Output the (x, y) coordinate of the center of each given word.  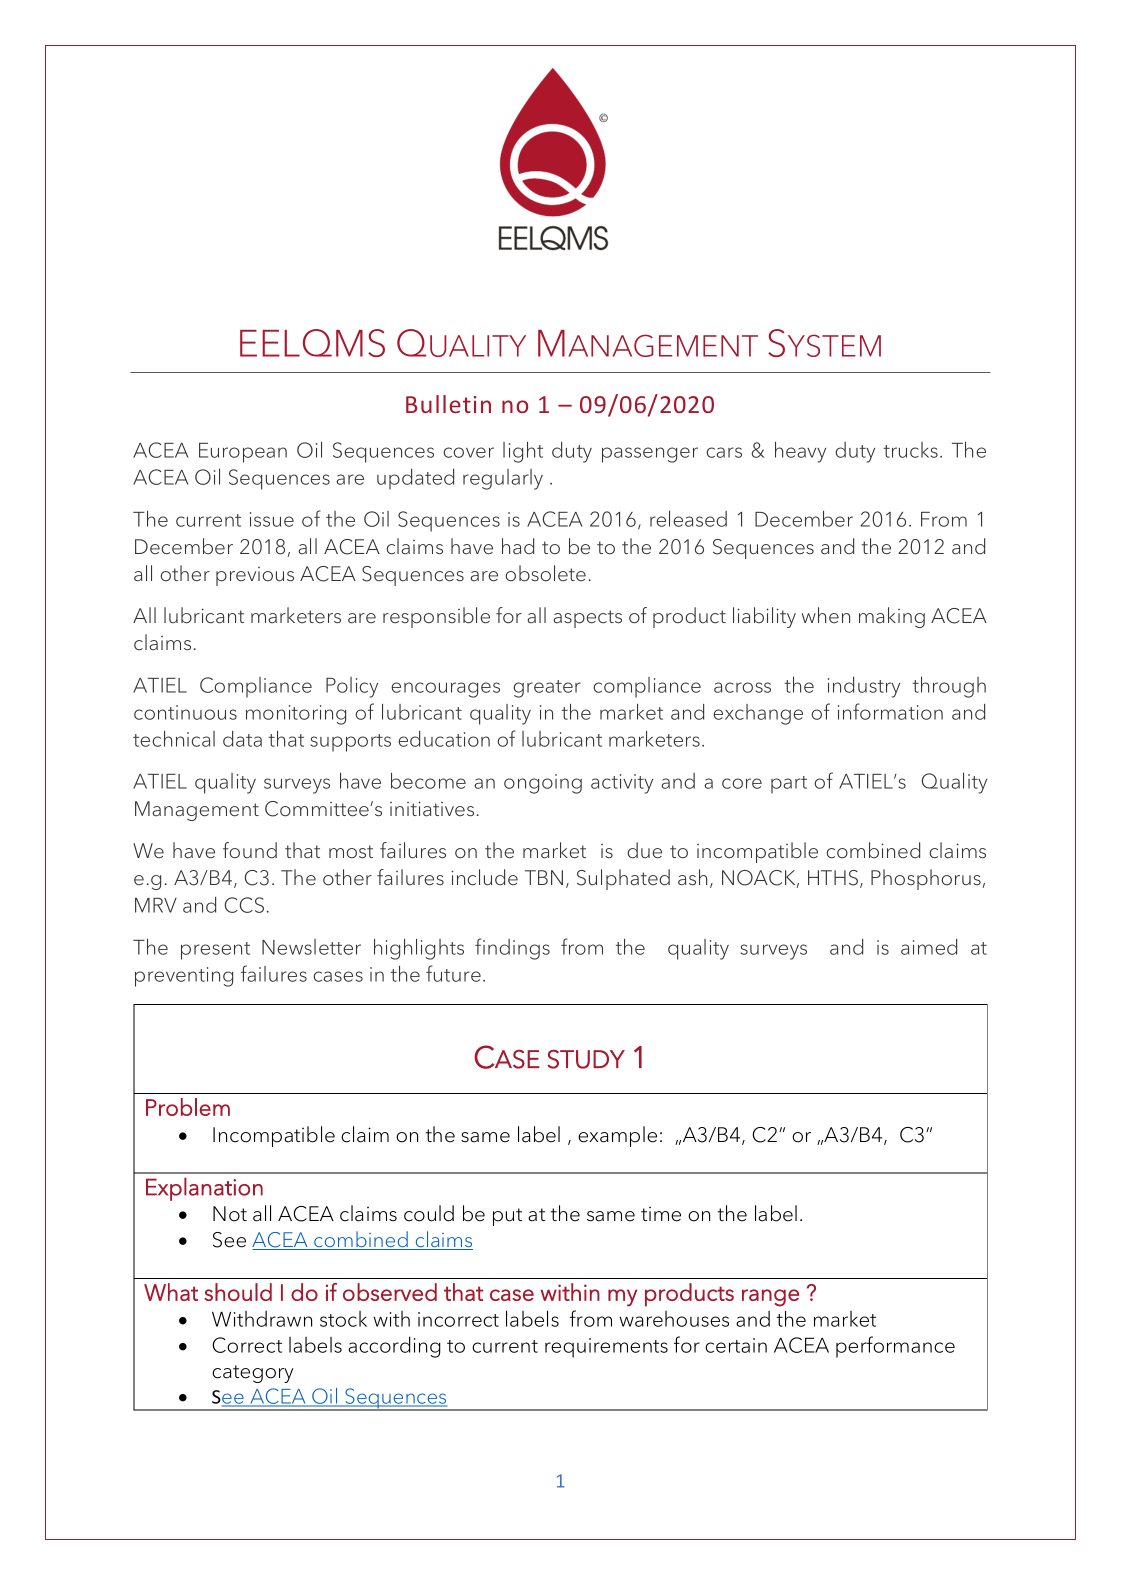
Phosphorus (927, 879)
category (252, 1374)
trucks (910, 450)
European (243, 453)
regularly (503, 479)
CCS (244, 905)
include (484, 877)
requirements (606, 1348)
